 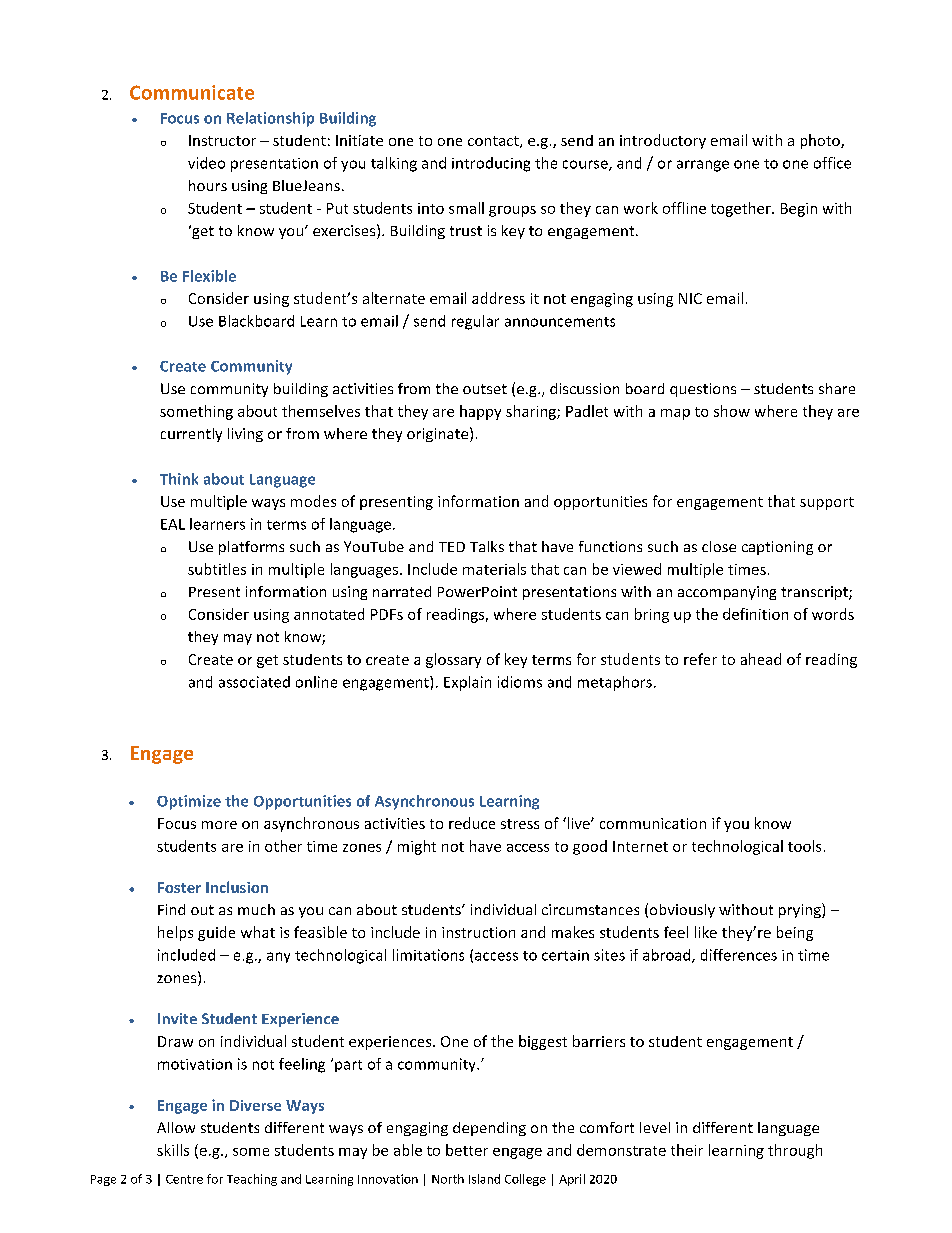 What do you see at coordinates (179, 479) in the screenshot?
I see `Think` at bounding box center [179, 479].
